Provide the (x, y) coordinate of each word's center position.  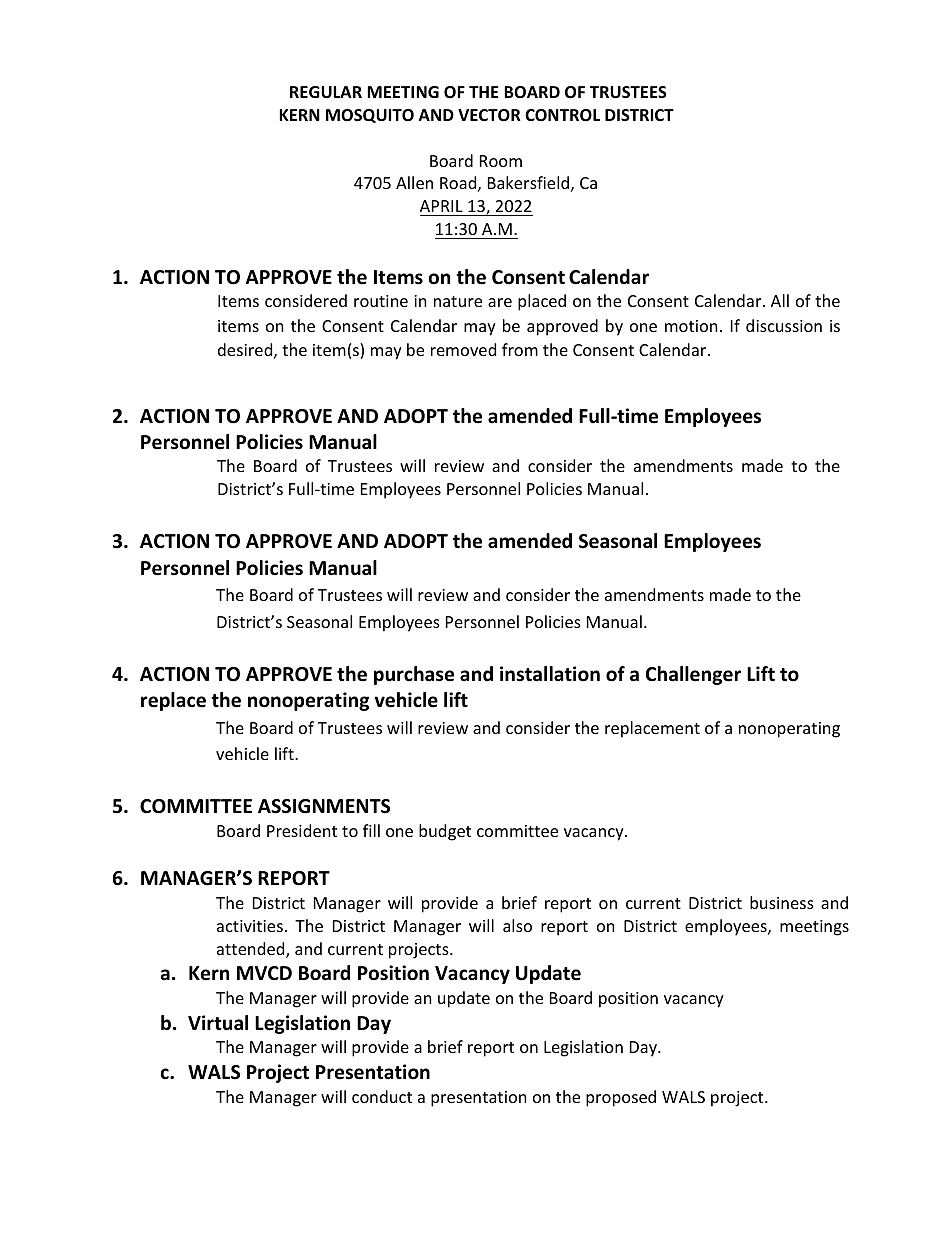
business (782, 902)
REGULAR (326, 92)
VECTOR (489, 115)
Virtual (218, 1023)
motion (691, 326)
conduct (382, 1096)
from (520, 349)
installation (550, 674)
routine (381, 301)
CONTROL (562, 115)
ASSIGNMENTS (324, 806)
